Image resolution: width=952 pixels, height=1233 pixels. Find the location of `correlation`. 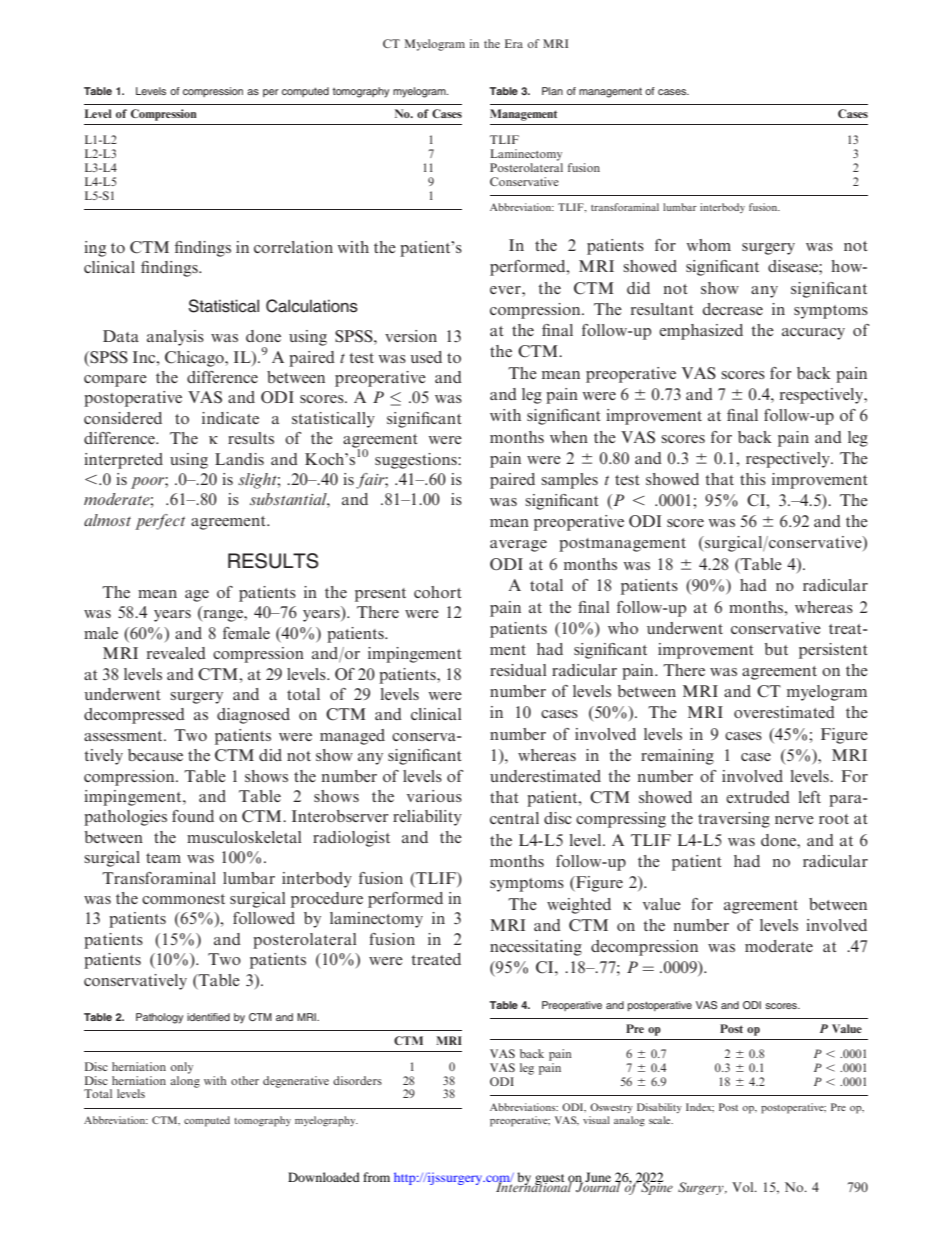

correlation is located at coordinates (293, 247).
